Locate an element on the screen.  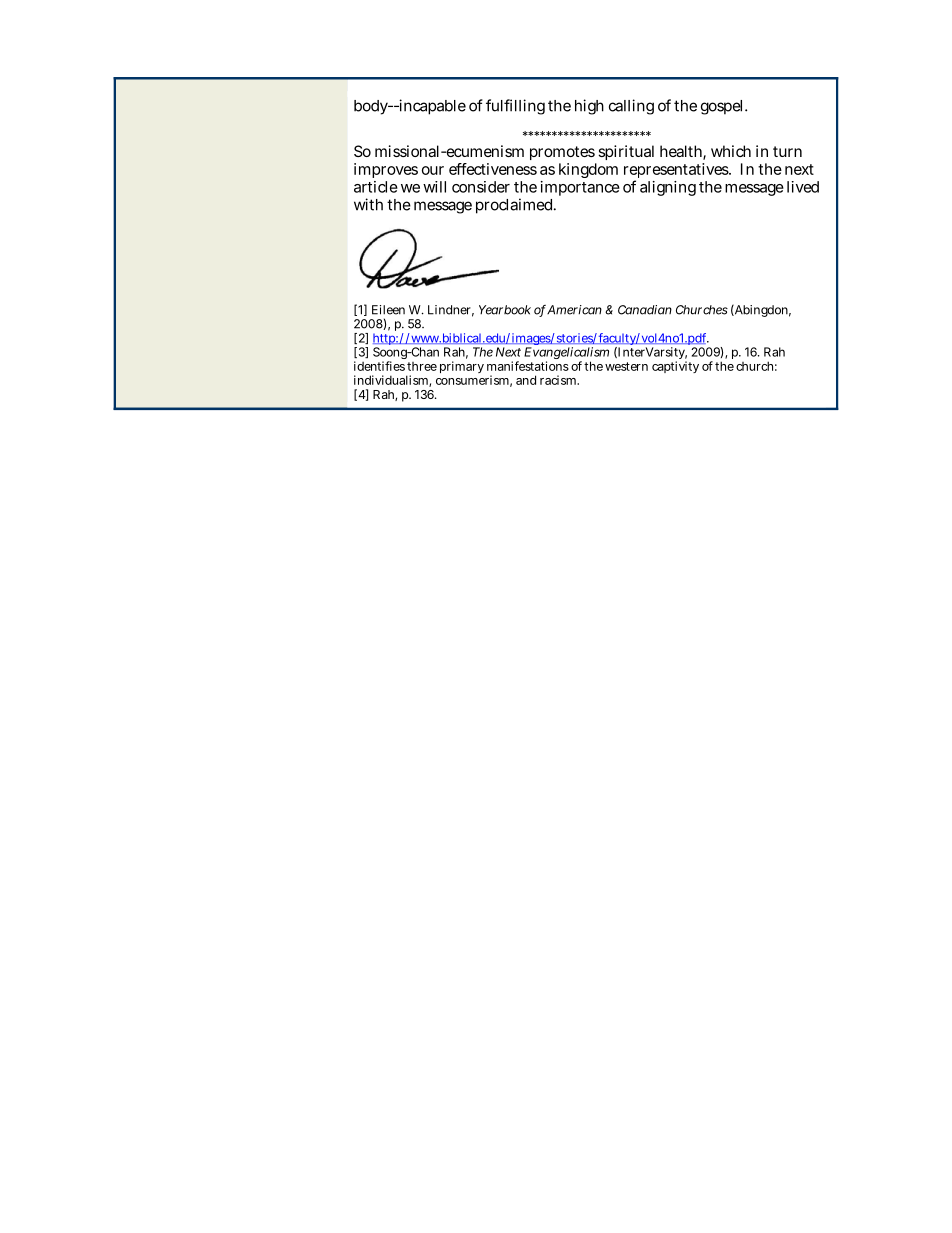
gospel is located at coordinates (723, 107).
